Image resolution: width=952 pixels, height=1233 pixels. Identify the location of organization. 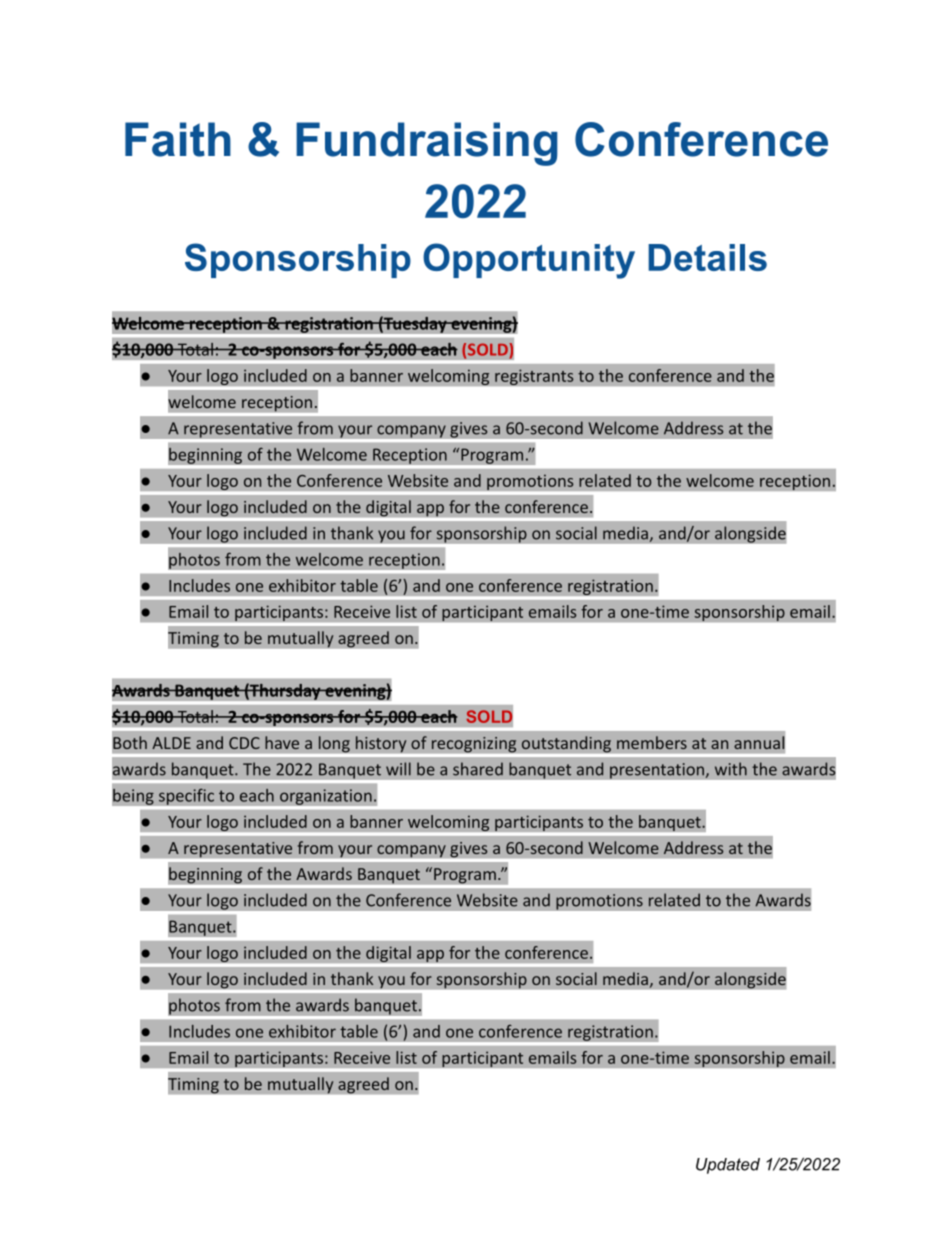
(326, 797).
